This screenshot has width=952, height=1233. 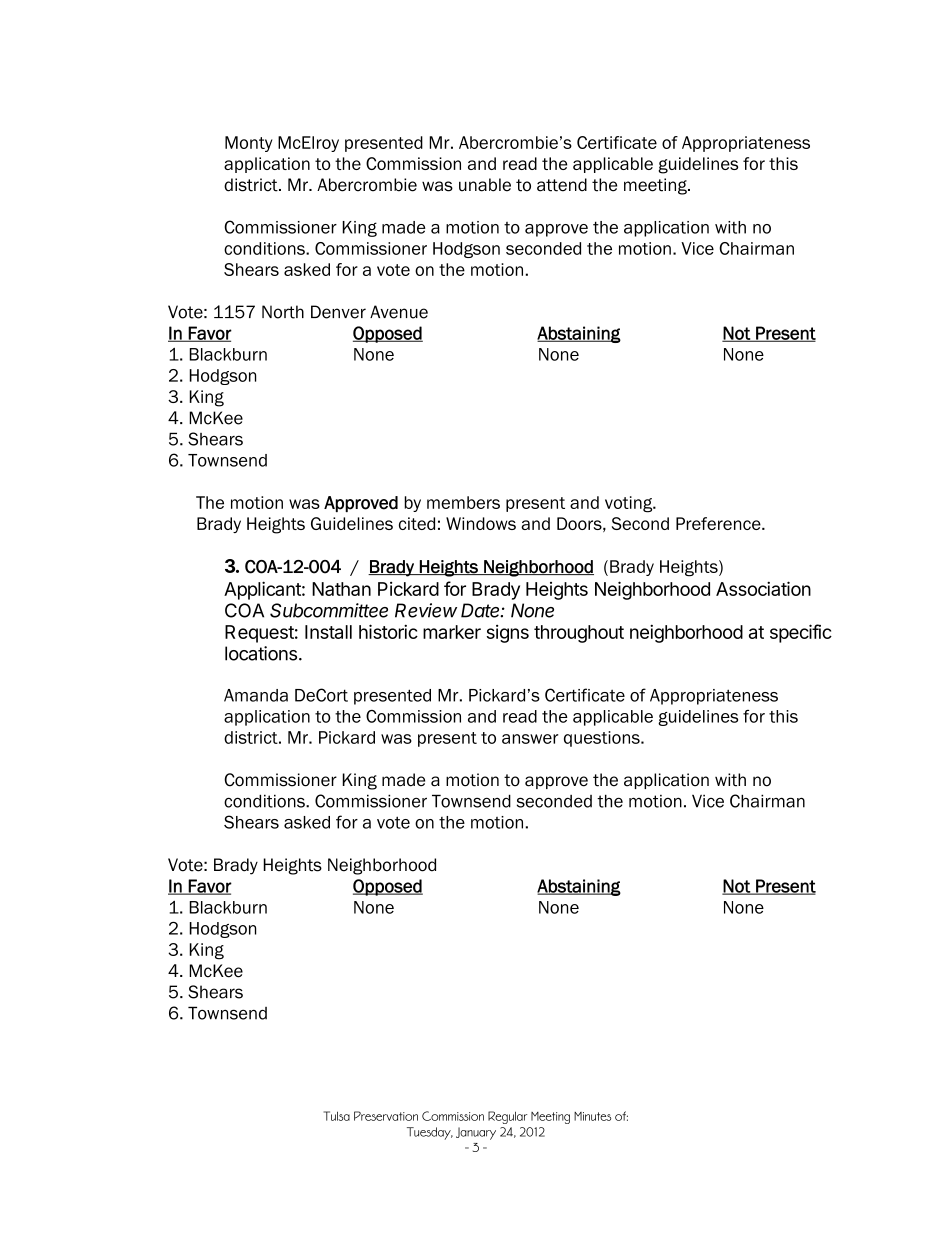 I want to click on Monty, so click(x=249, y=144).
